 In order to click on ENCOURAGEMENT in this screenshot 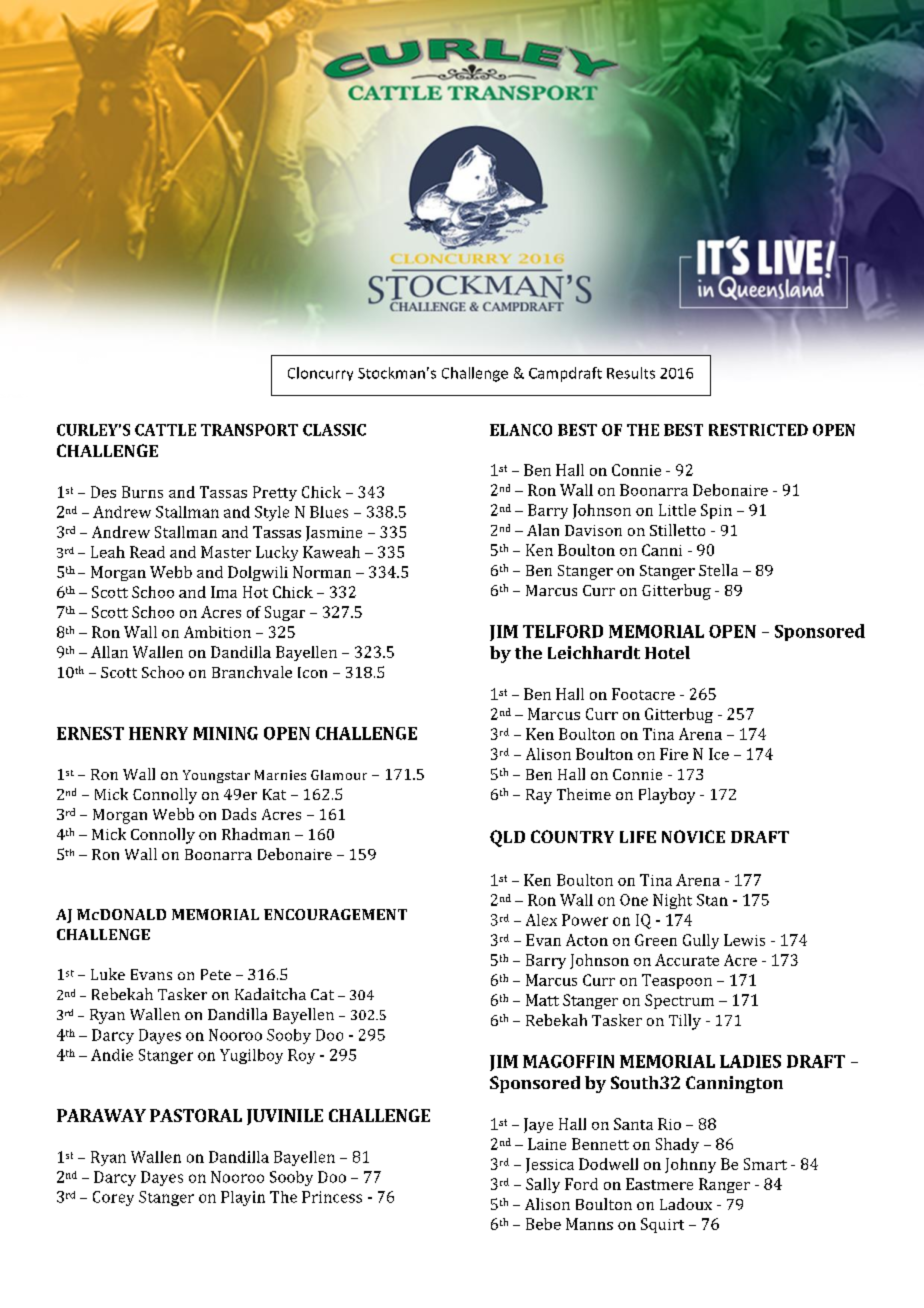, I will do `click(335, 914)`.
